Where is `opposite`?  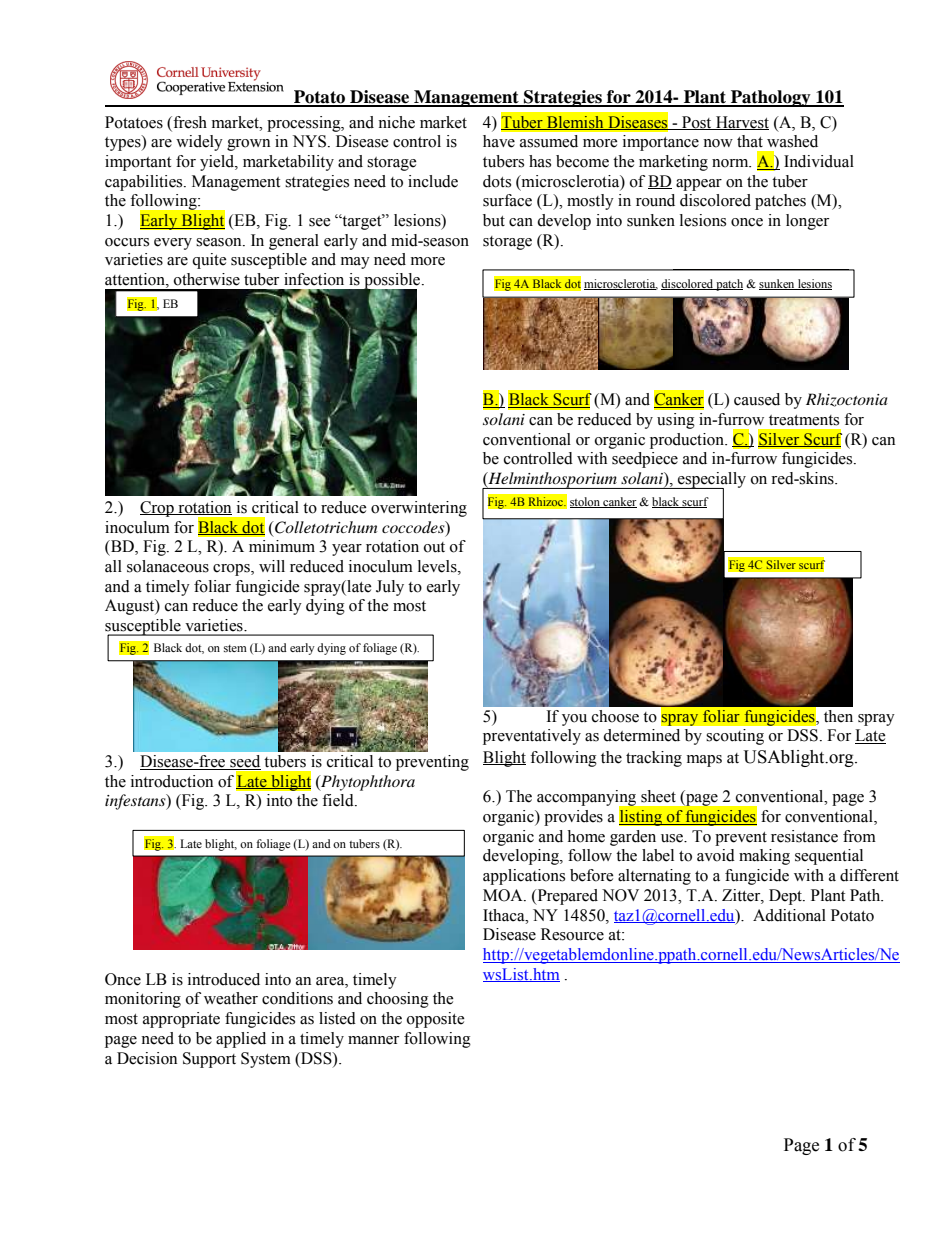 opposite is located at coordinates (436, 1020).
